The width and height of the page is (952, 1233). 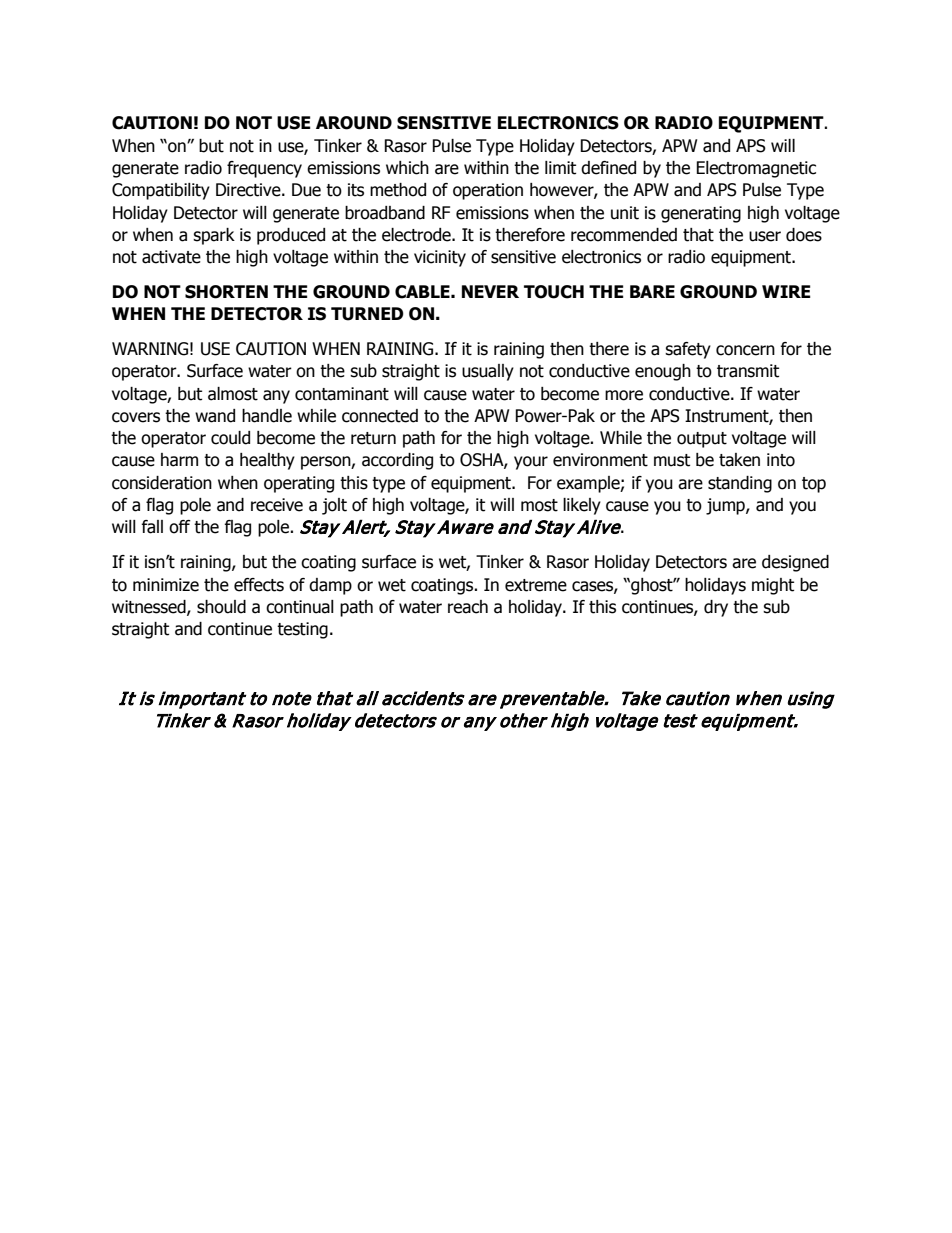 What do you see at coordinates (756, 169) in the page?
I see `Electromagnetic` at bounding box center [756, 169].
